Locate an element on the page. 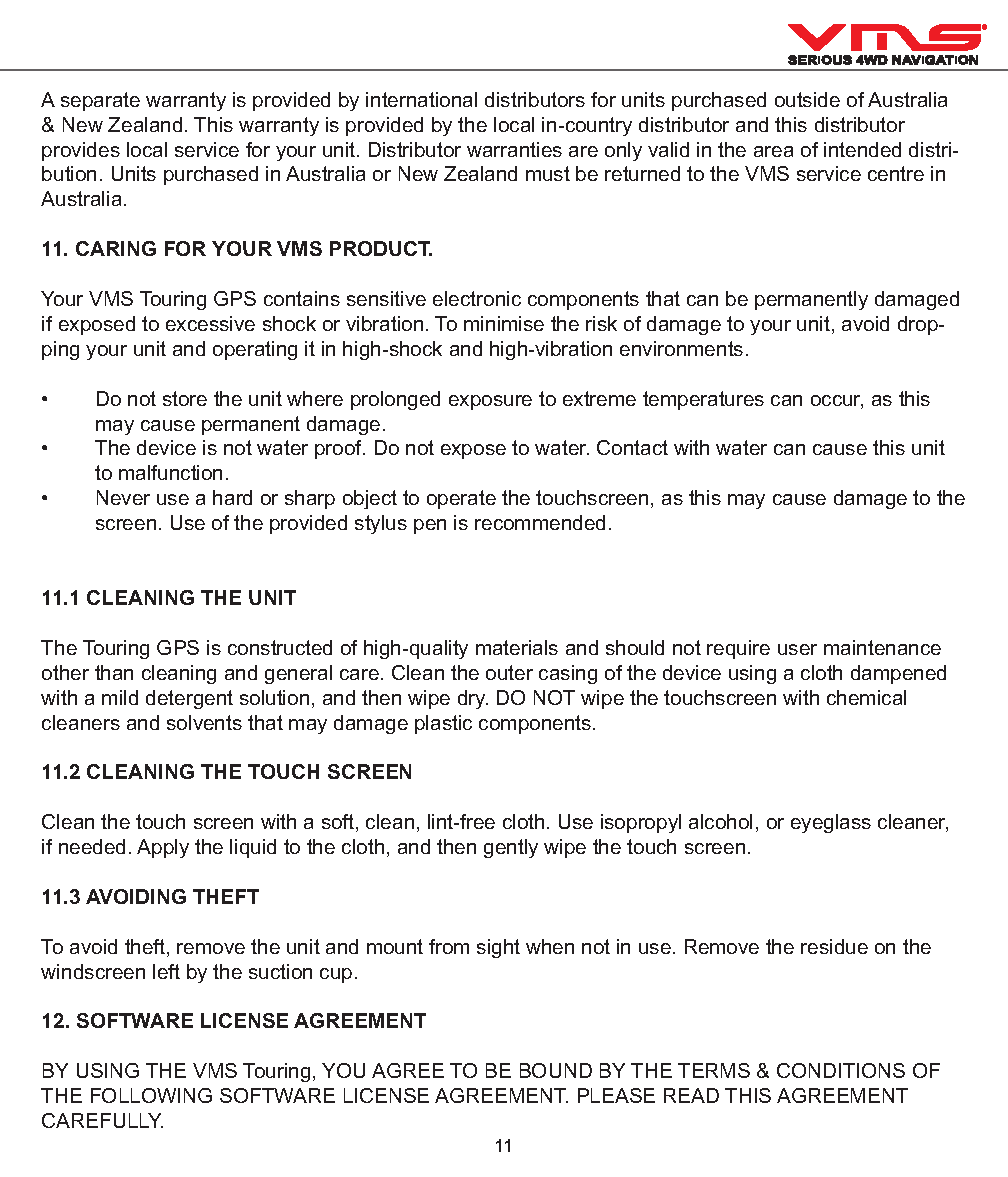 The width and height of the page is (1008, 1177). BOUND is located at coordinates (556, 1070).
